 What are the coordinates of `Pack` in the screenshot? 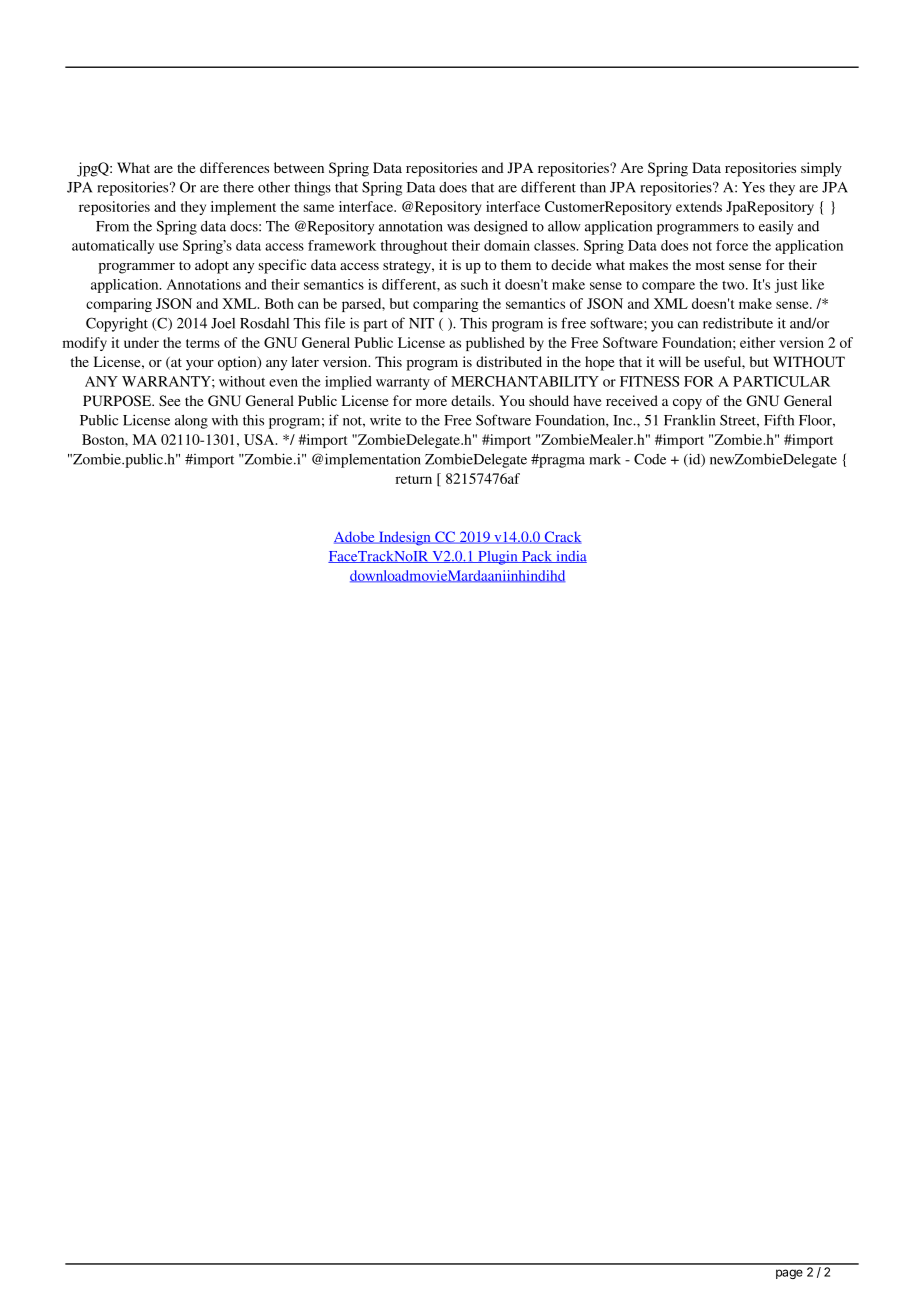 It's located at (537, 557).
